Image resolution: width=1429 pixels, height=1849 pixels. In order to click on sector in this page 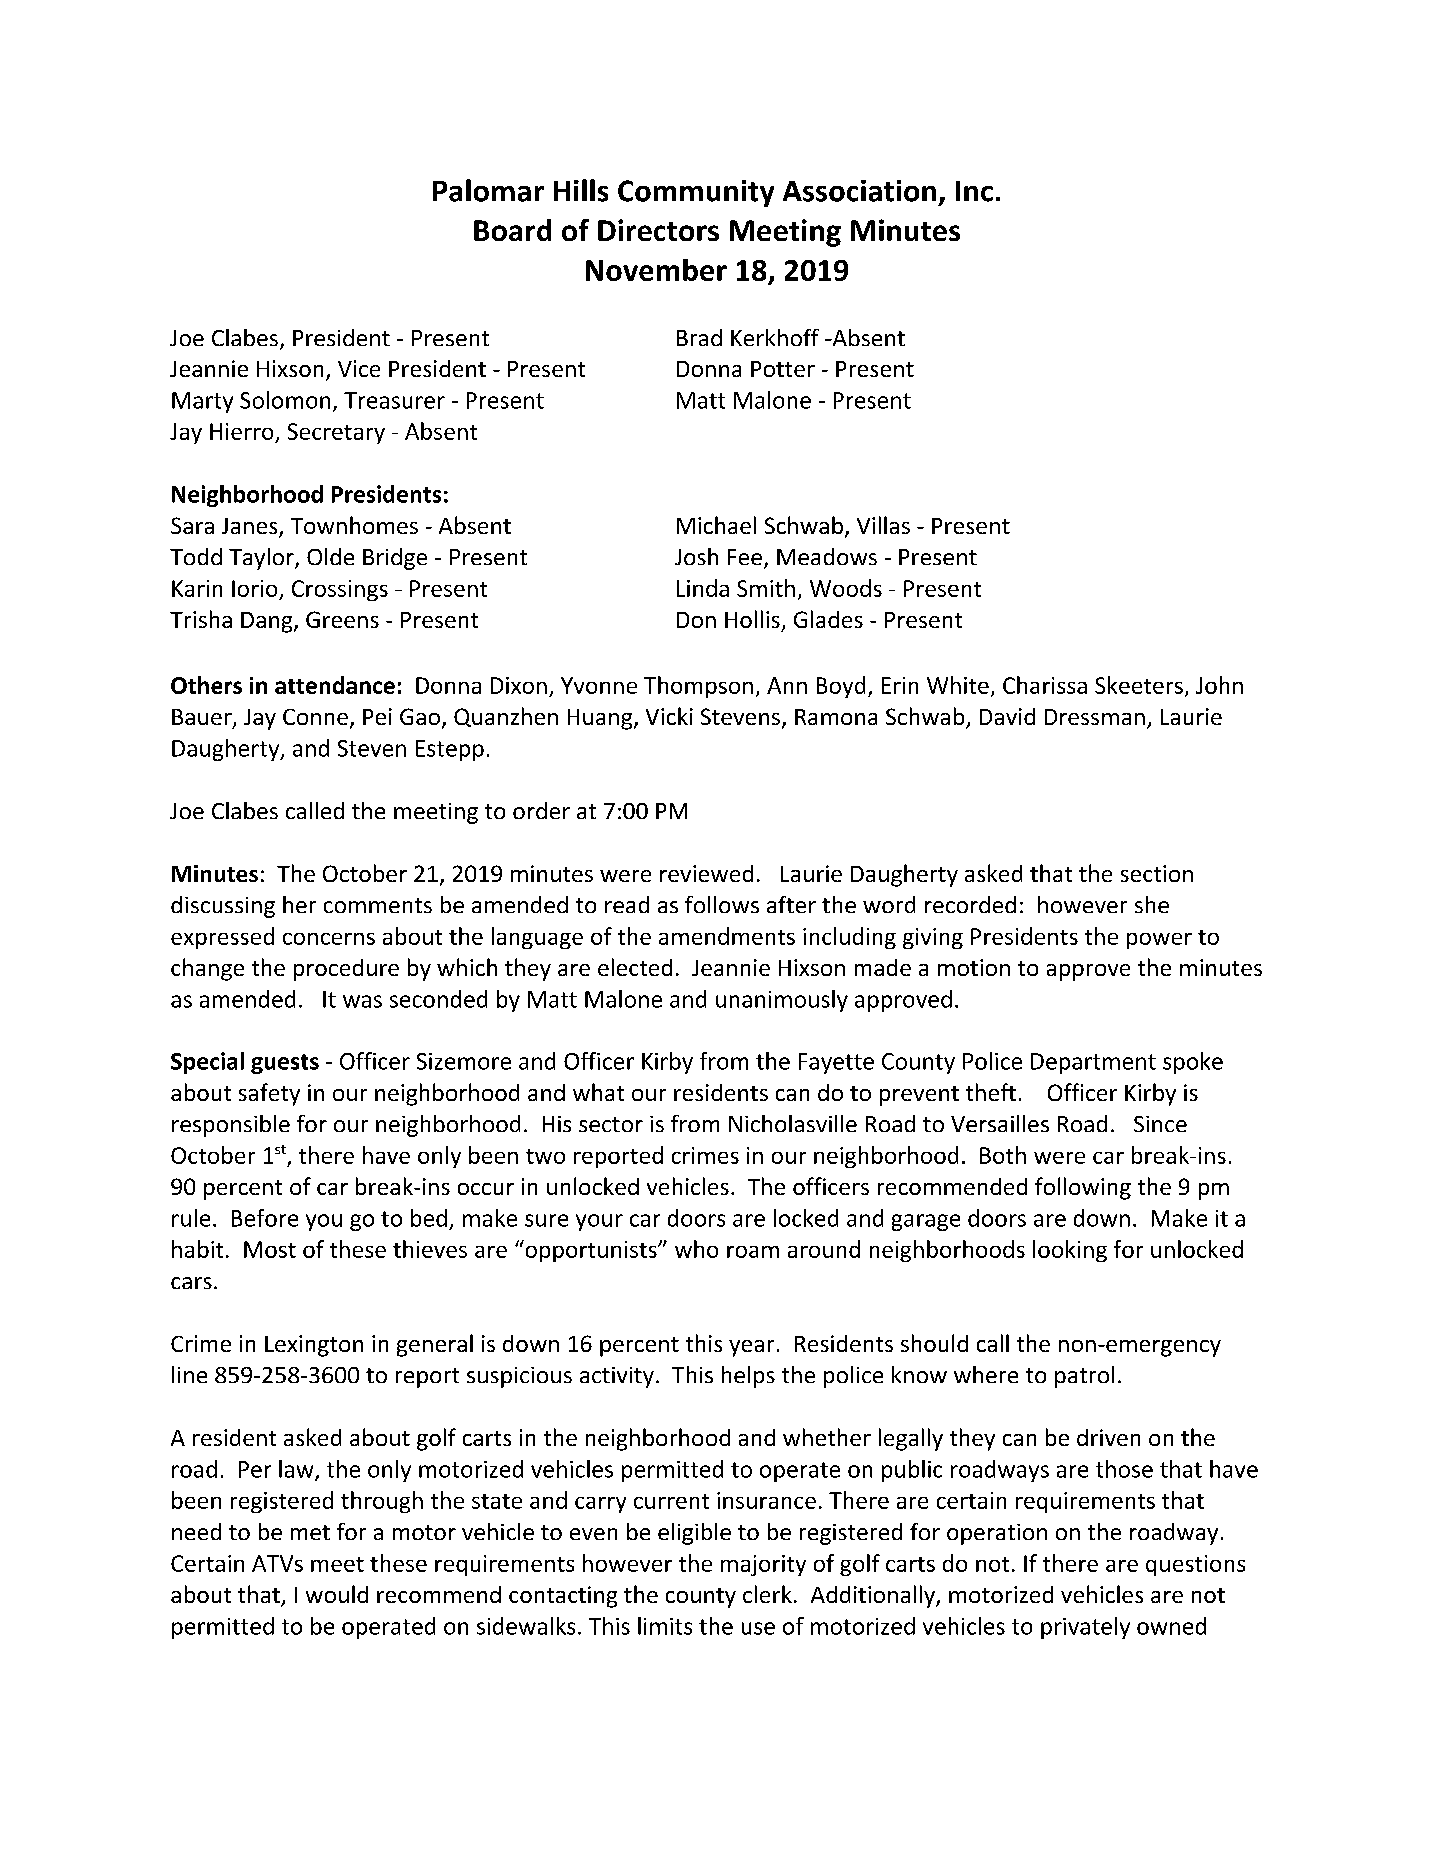, I will do `click(611, 1124)`.
